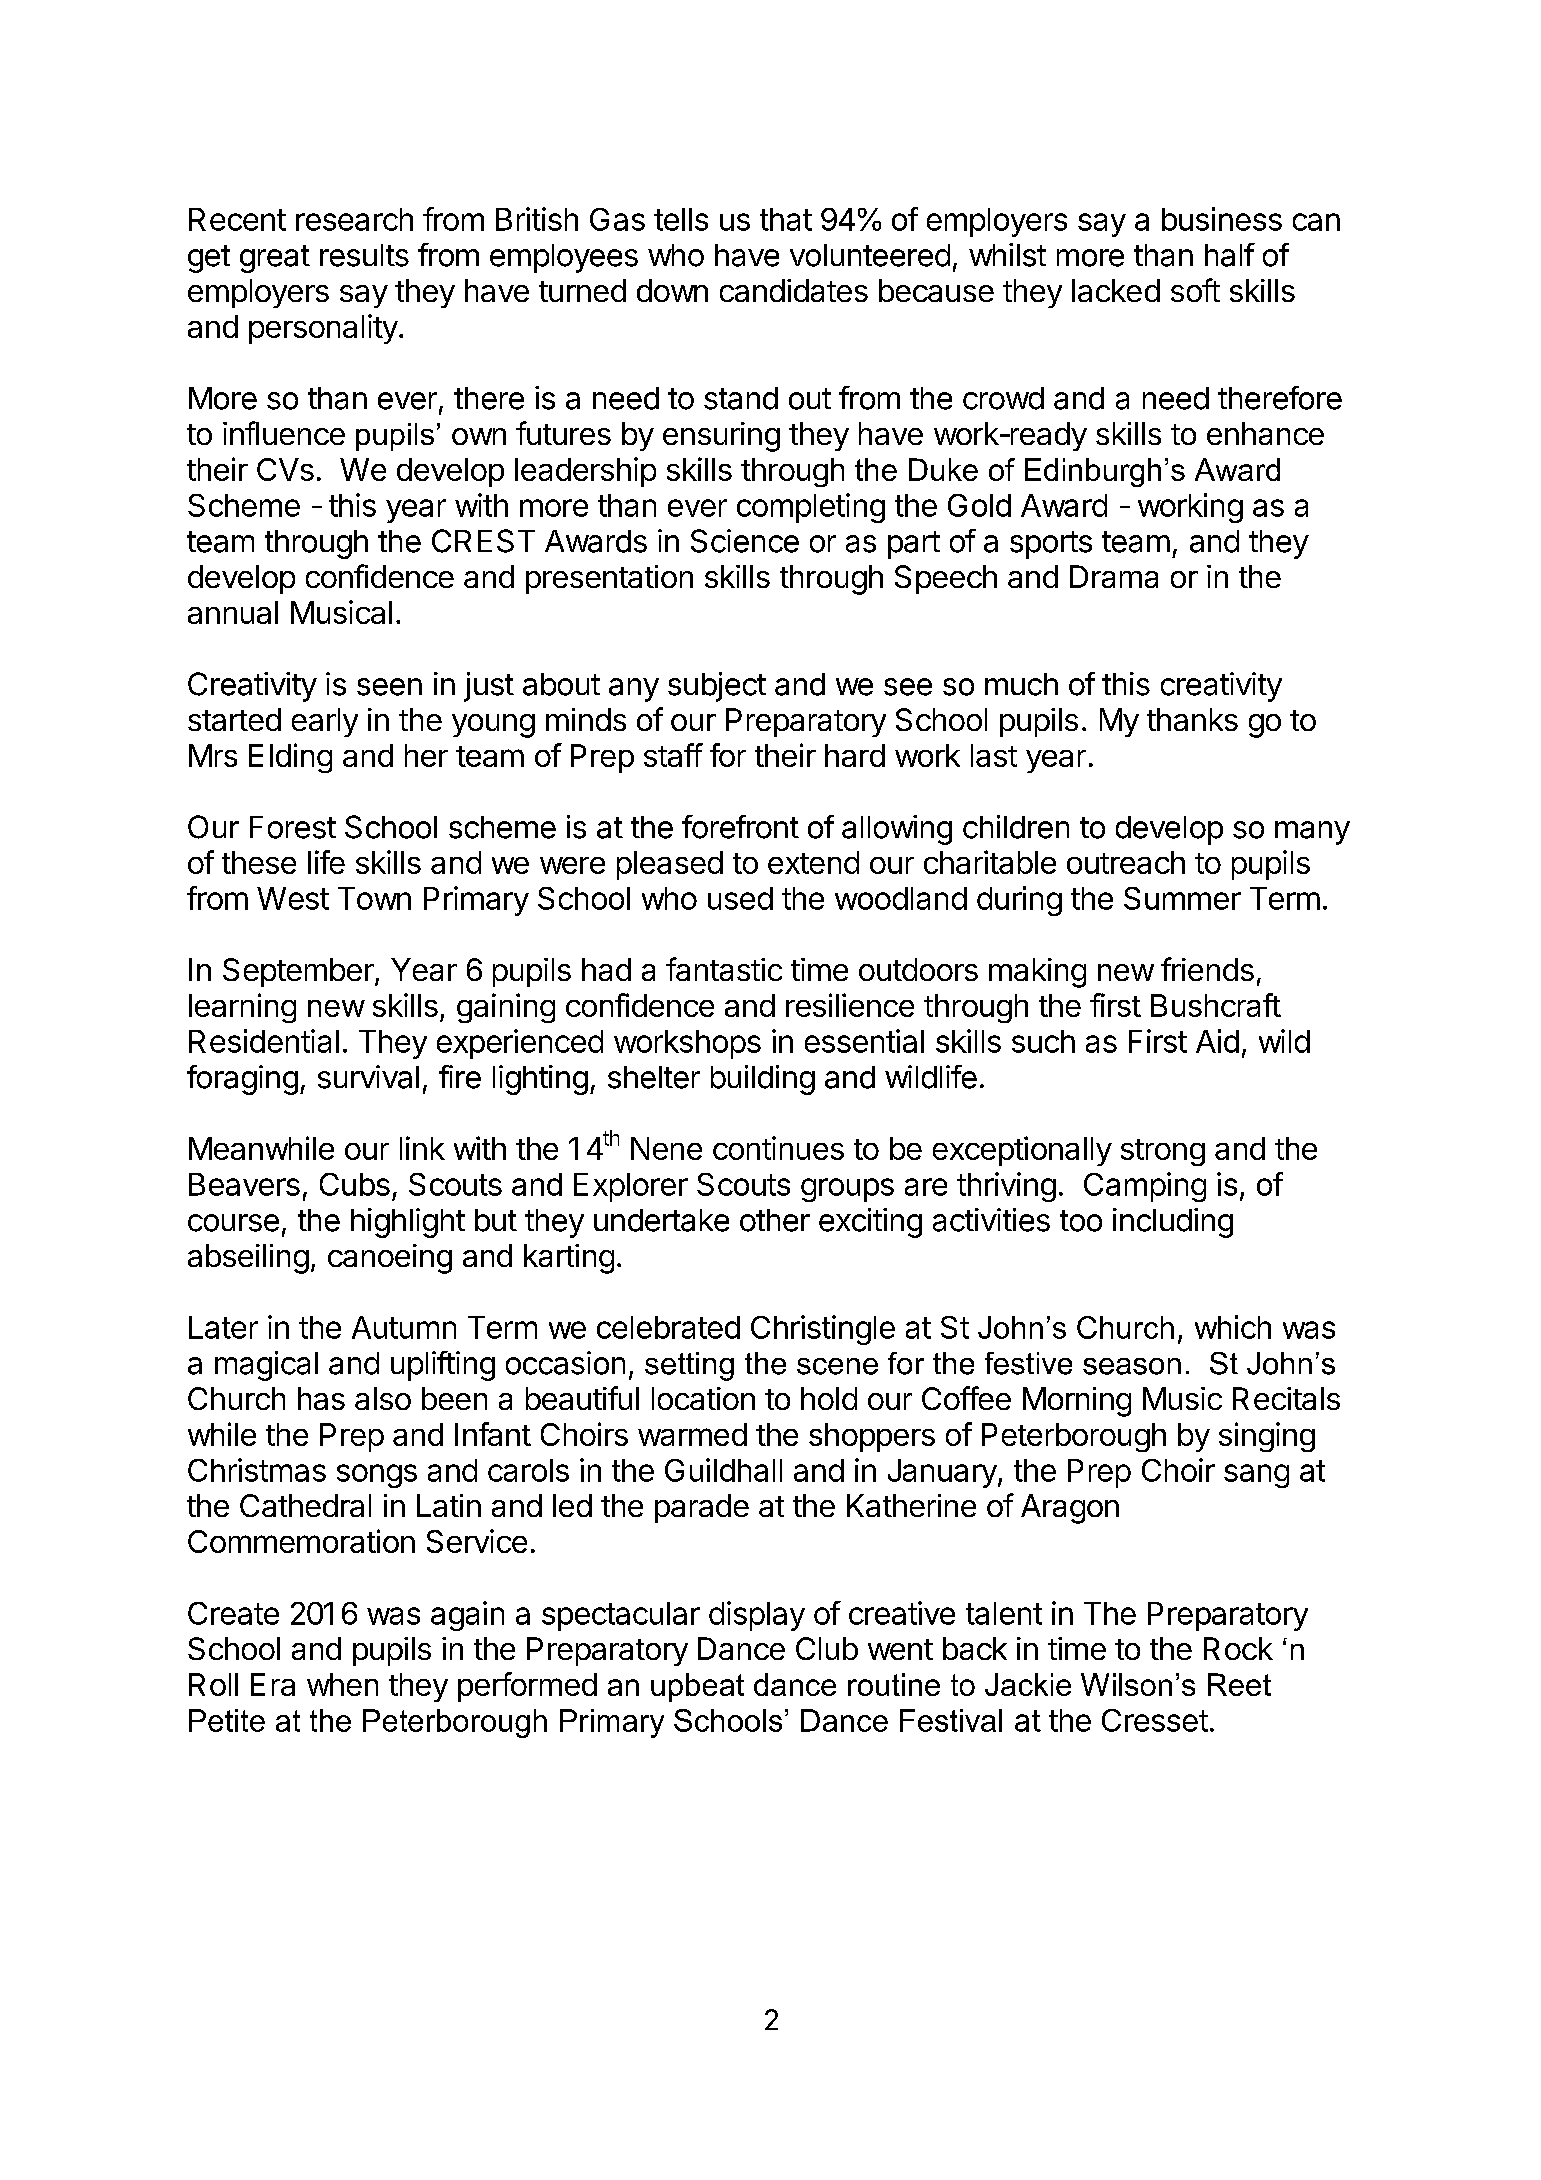 The image size is (1541, 2180). Describe the element at coordinates (364, 255) in the screenshot. I see `results` at that location.
